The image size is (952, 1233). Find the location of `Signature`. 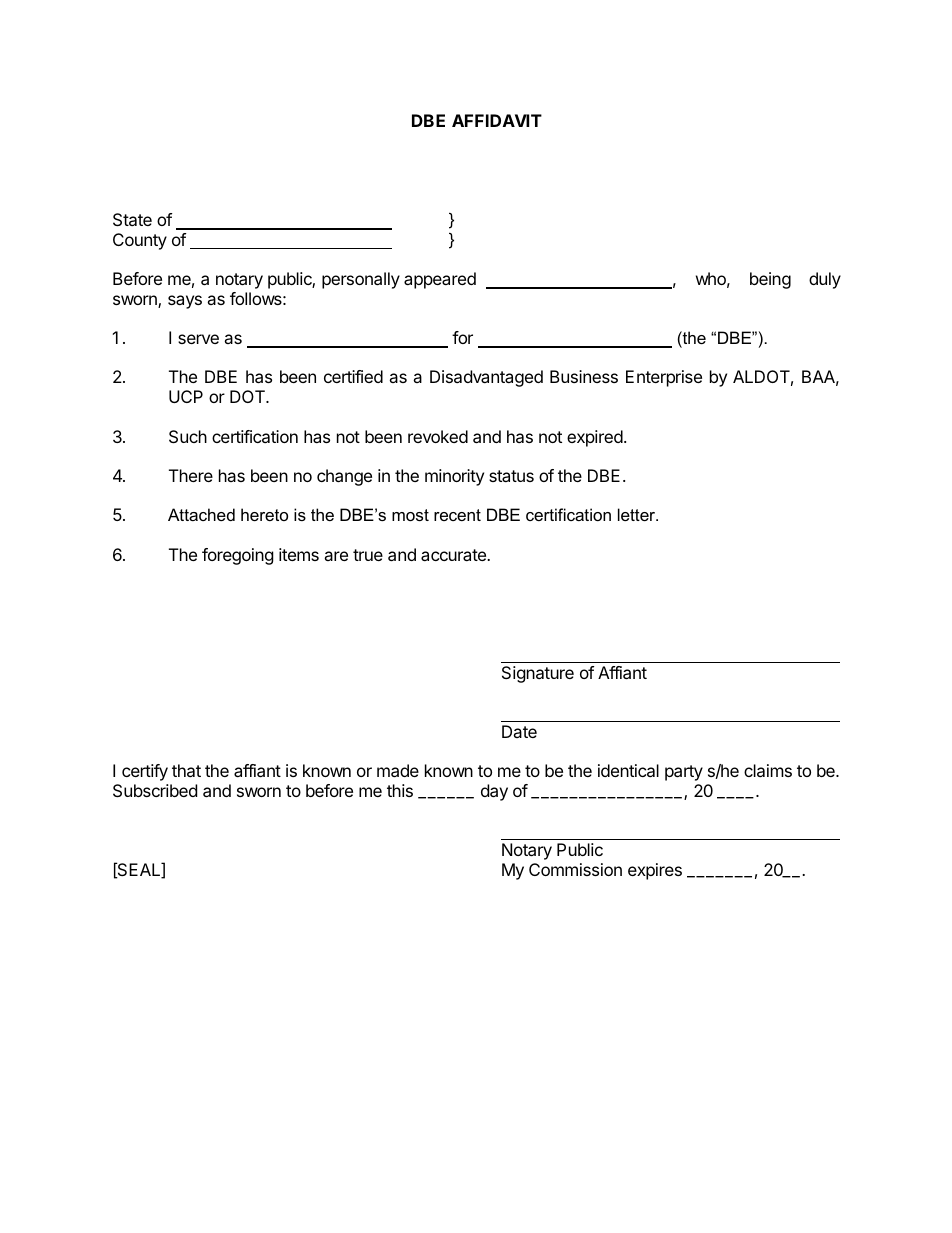

Signature is located at coordinates (538, 674).
